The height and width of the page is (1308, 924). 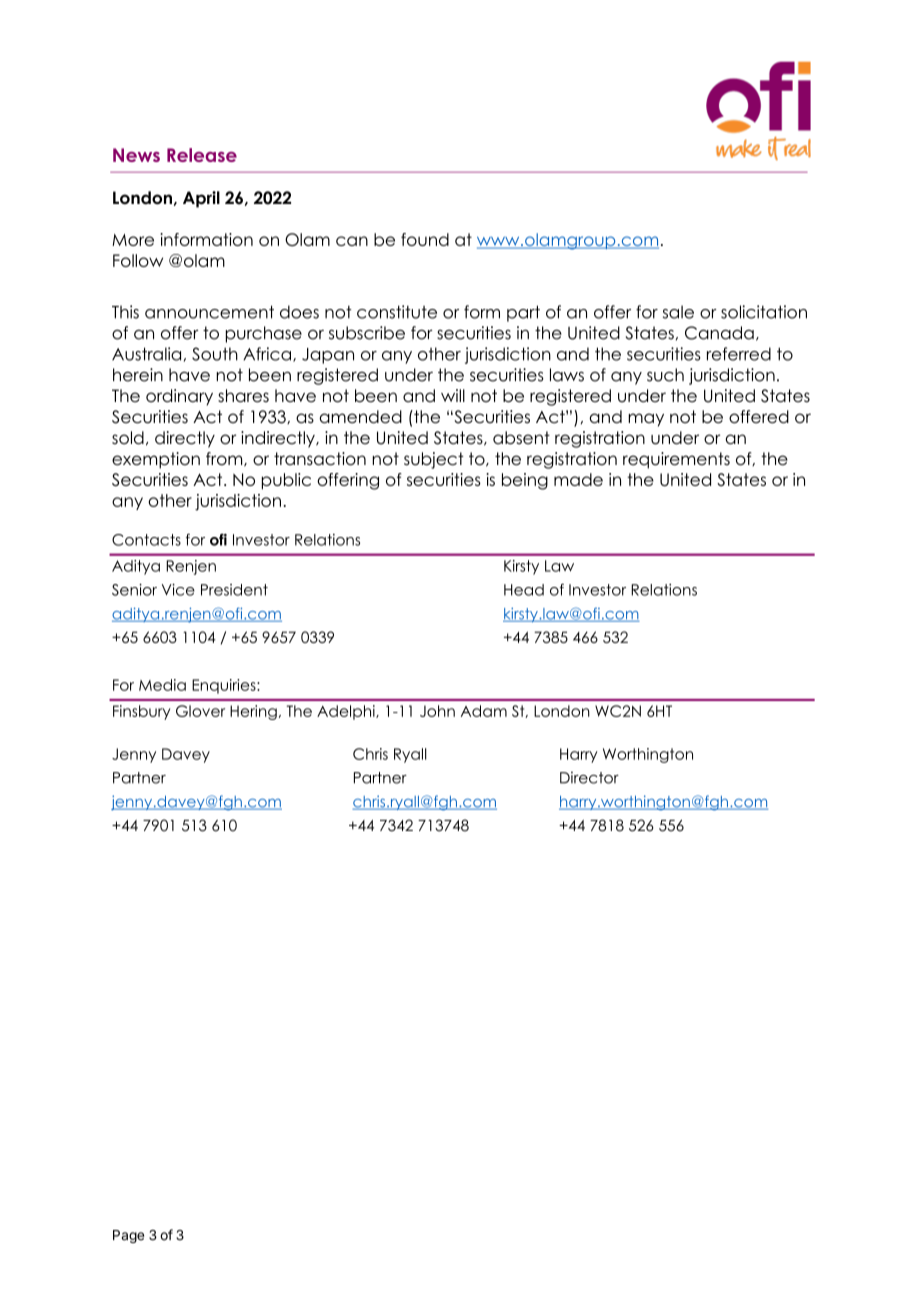 I want to click on April, so click(x=201, y=199).
